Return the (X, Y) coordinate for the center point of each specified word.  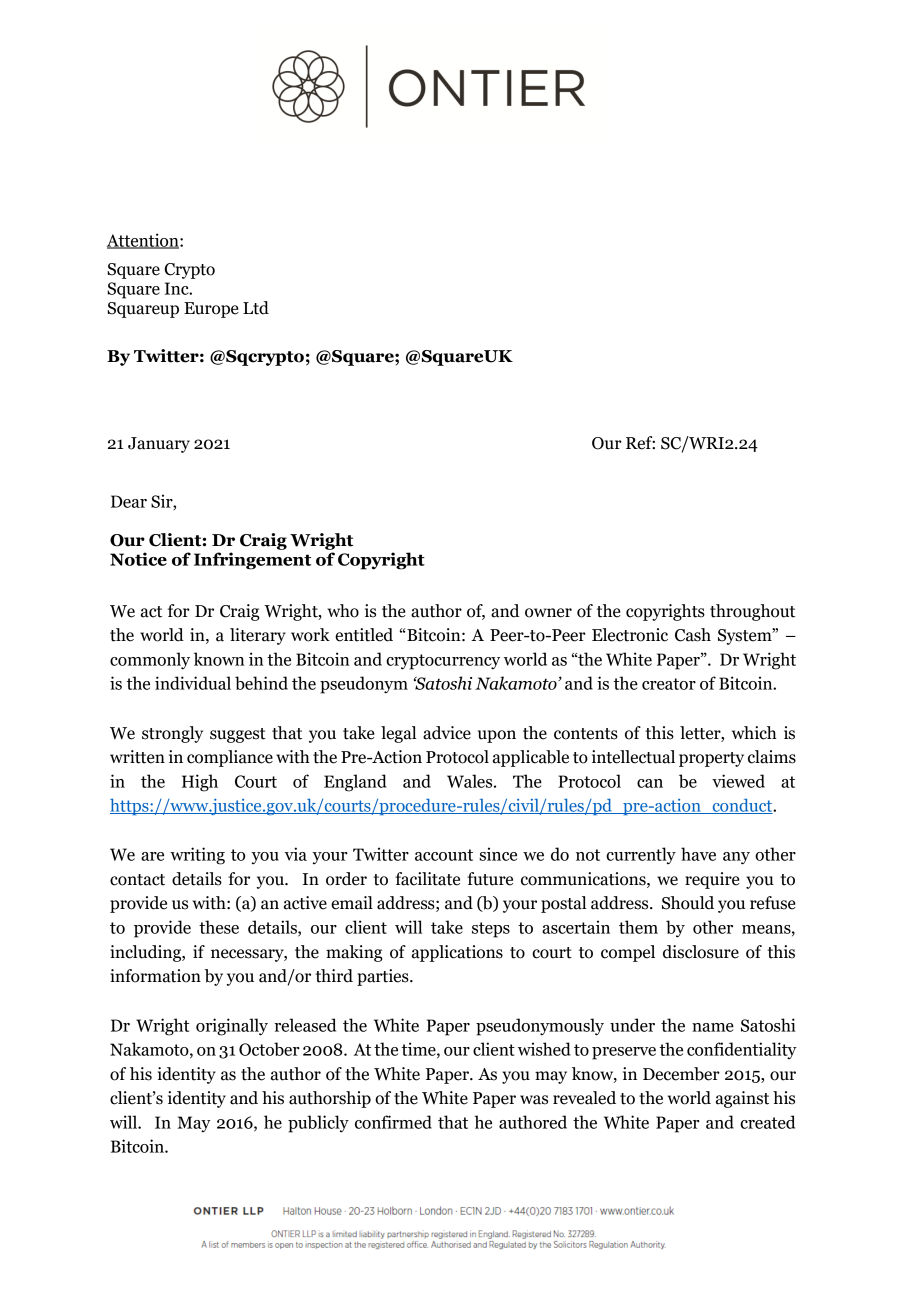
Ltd (256, 308)
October (269, 1049)
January (159, 445)
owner (548, 613)
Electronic (630, 635)
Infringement (252, 561)
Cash (693, 635)
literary (258, 636)
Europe (211, 310)
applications (457, 953)
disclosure (701, 952)
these (219, 927)
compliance (230, 758)
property (711, 759)
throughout (752, 612)
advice (447, 733)
